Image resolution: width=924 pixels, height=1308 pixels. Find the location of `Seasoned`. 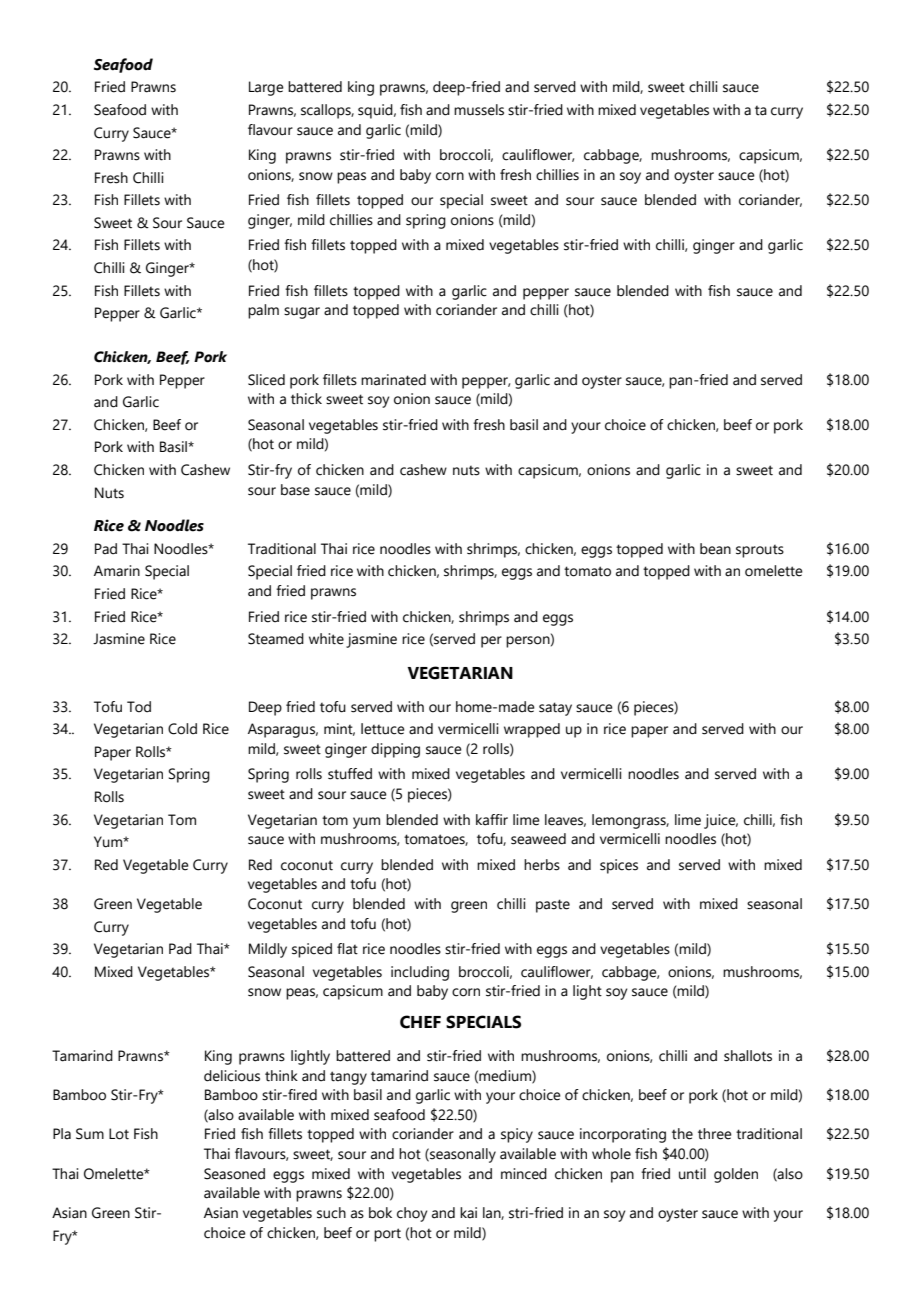

Seasoned is located at coordinates (234, 1174).
